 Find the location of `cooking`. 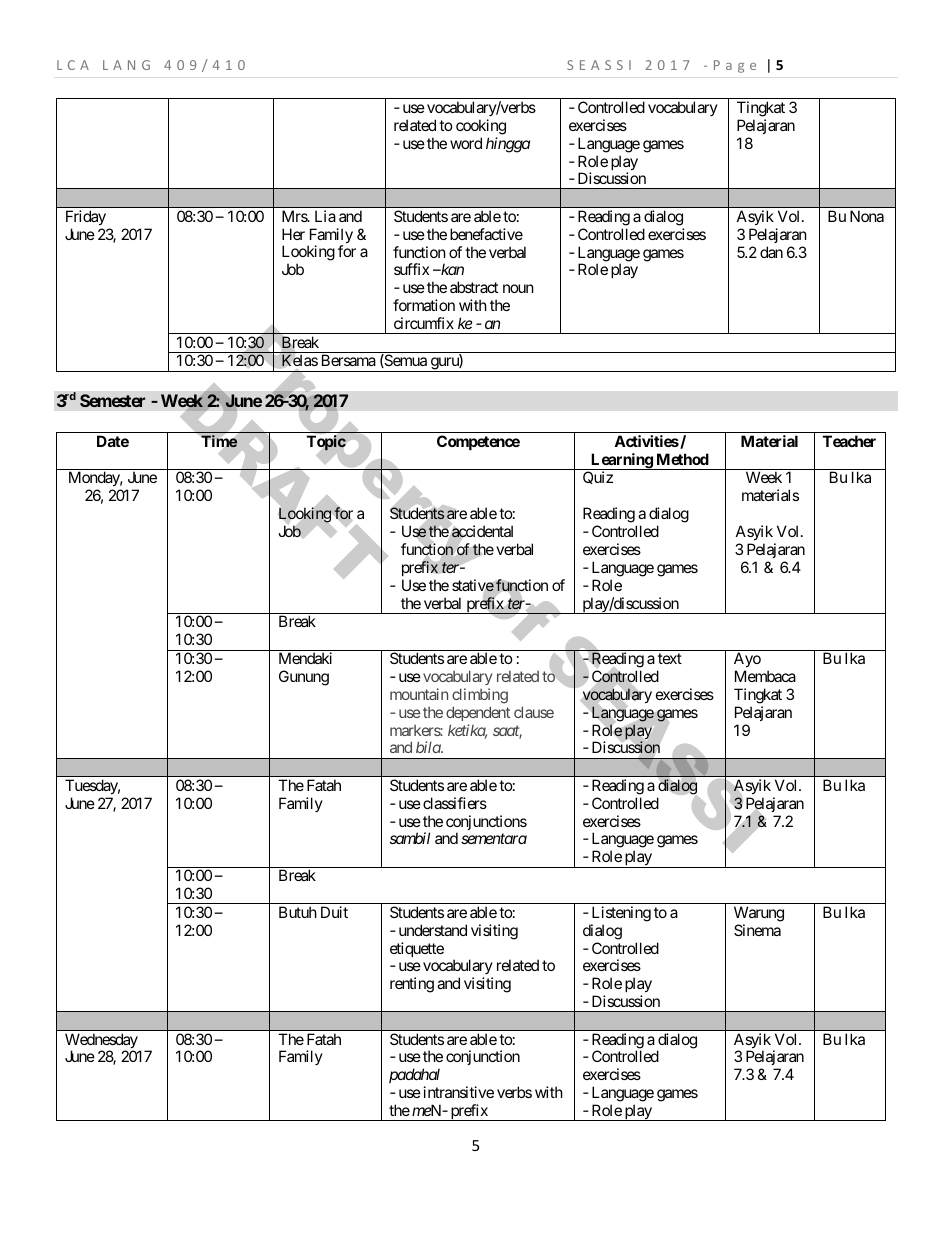

cooking is located at coordinates (481, 127).
